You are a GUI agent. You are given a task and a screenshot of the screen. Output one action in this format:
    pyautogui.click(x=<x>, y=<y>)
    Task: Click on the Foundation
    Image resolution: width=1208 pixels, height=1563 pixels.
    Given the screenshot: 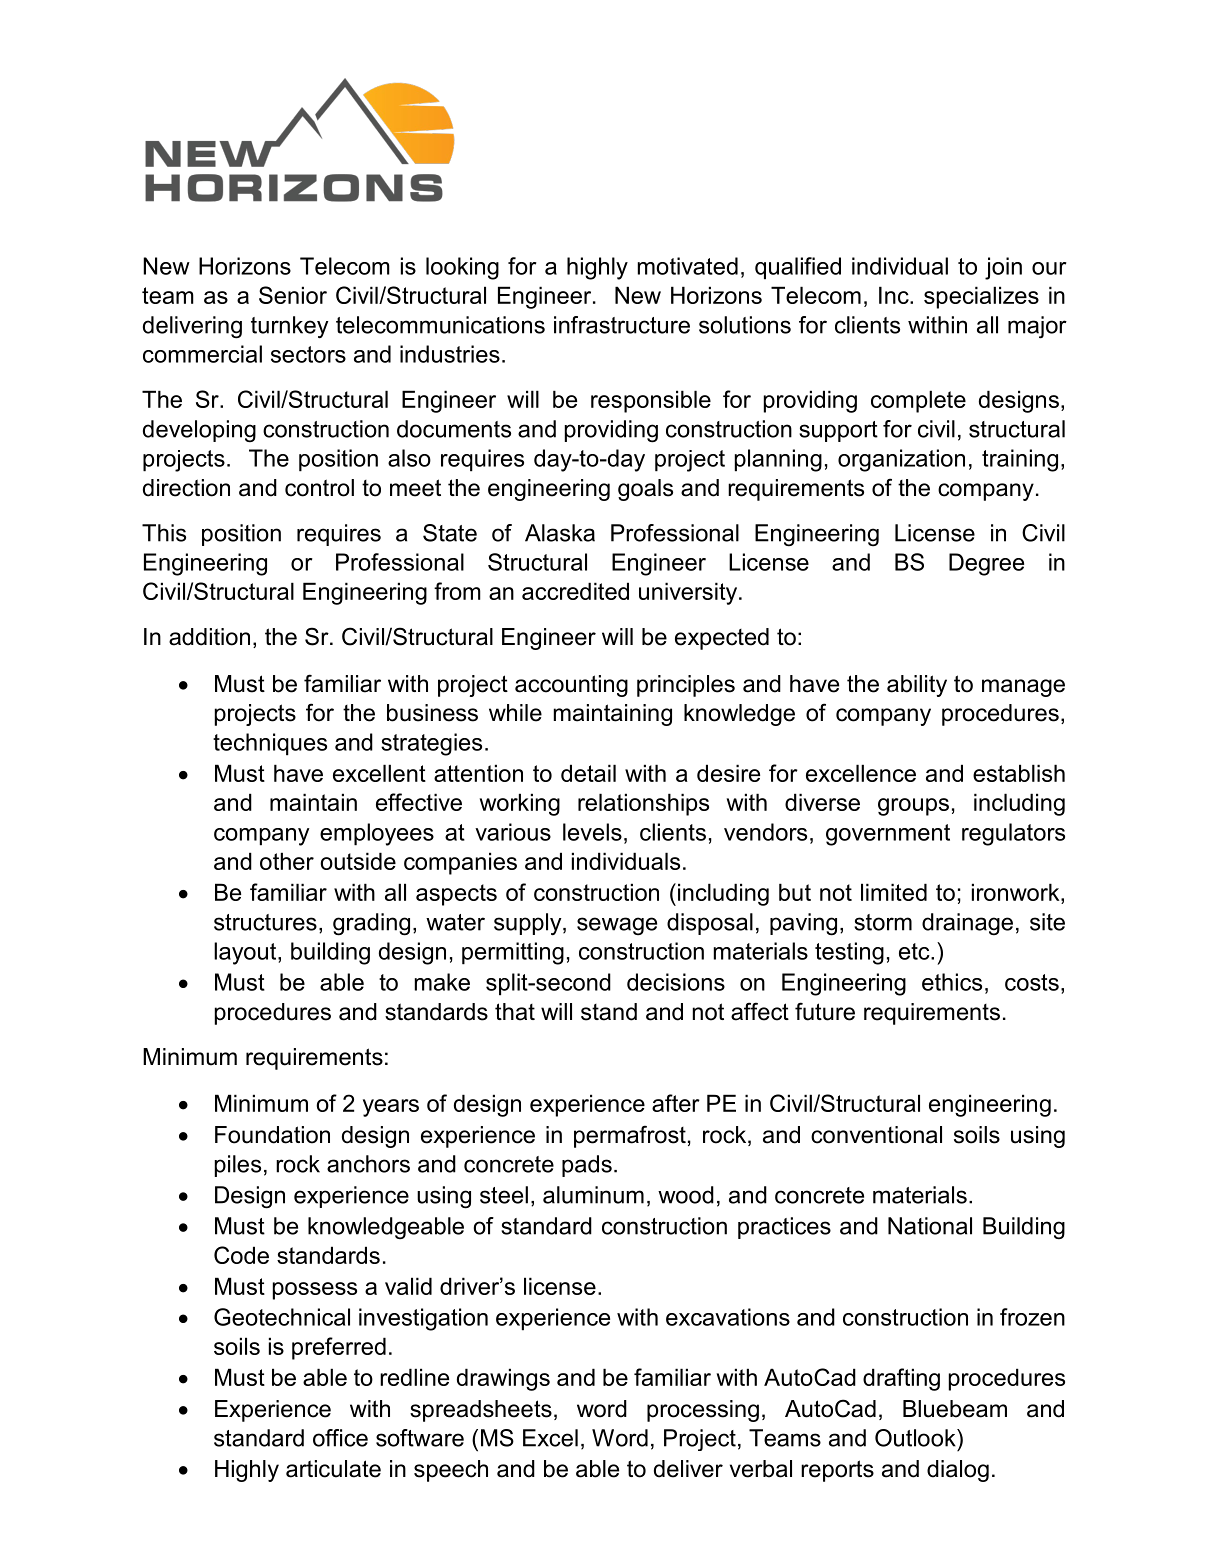 What is the action you would take?
    pyautogui.click(x=272, y=1135)
